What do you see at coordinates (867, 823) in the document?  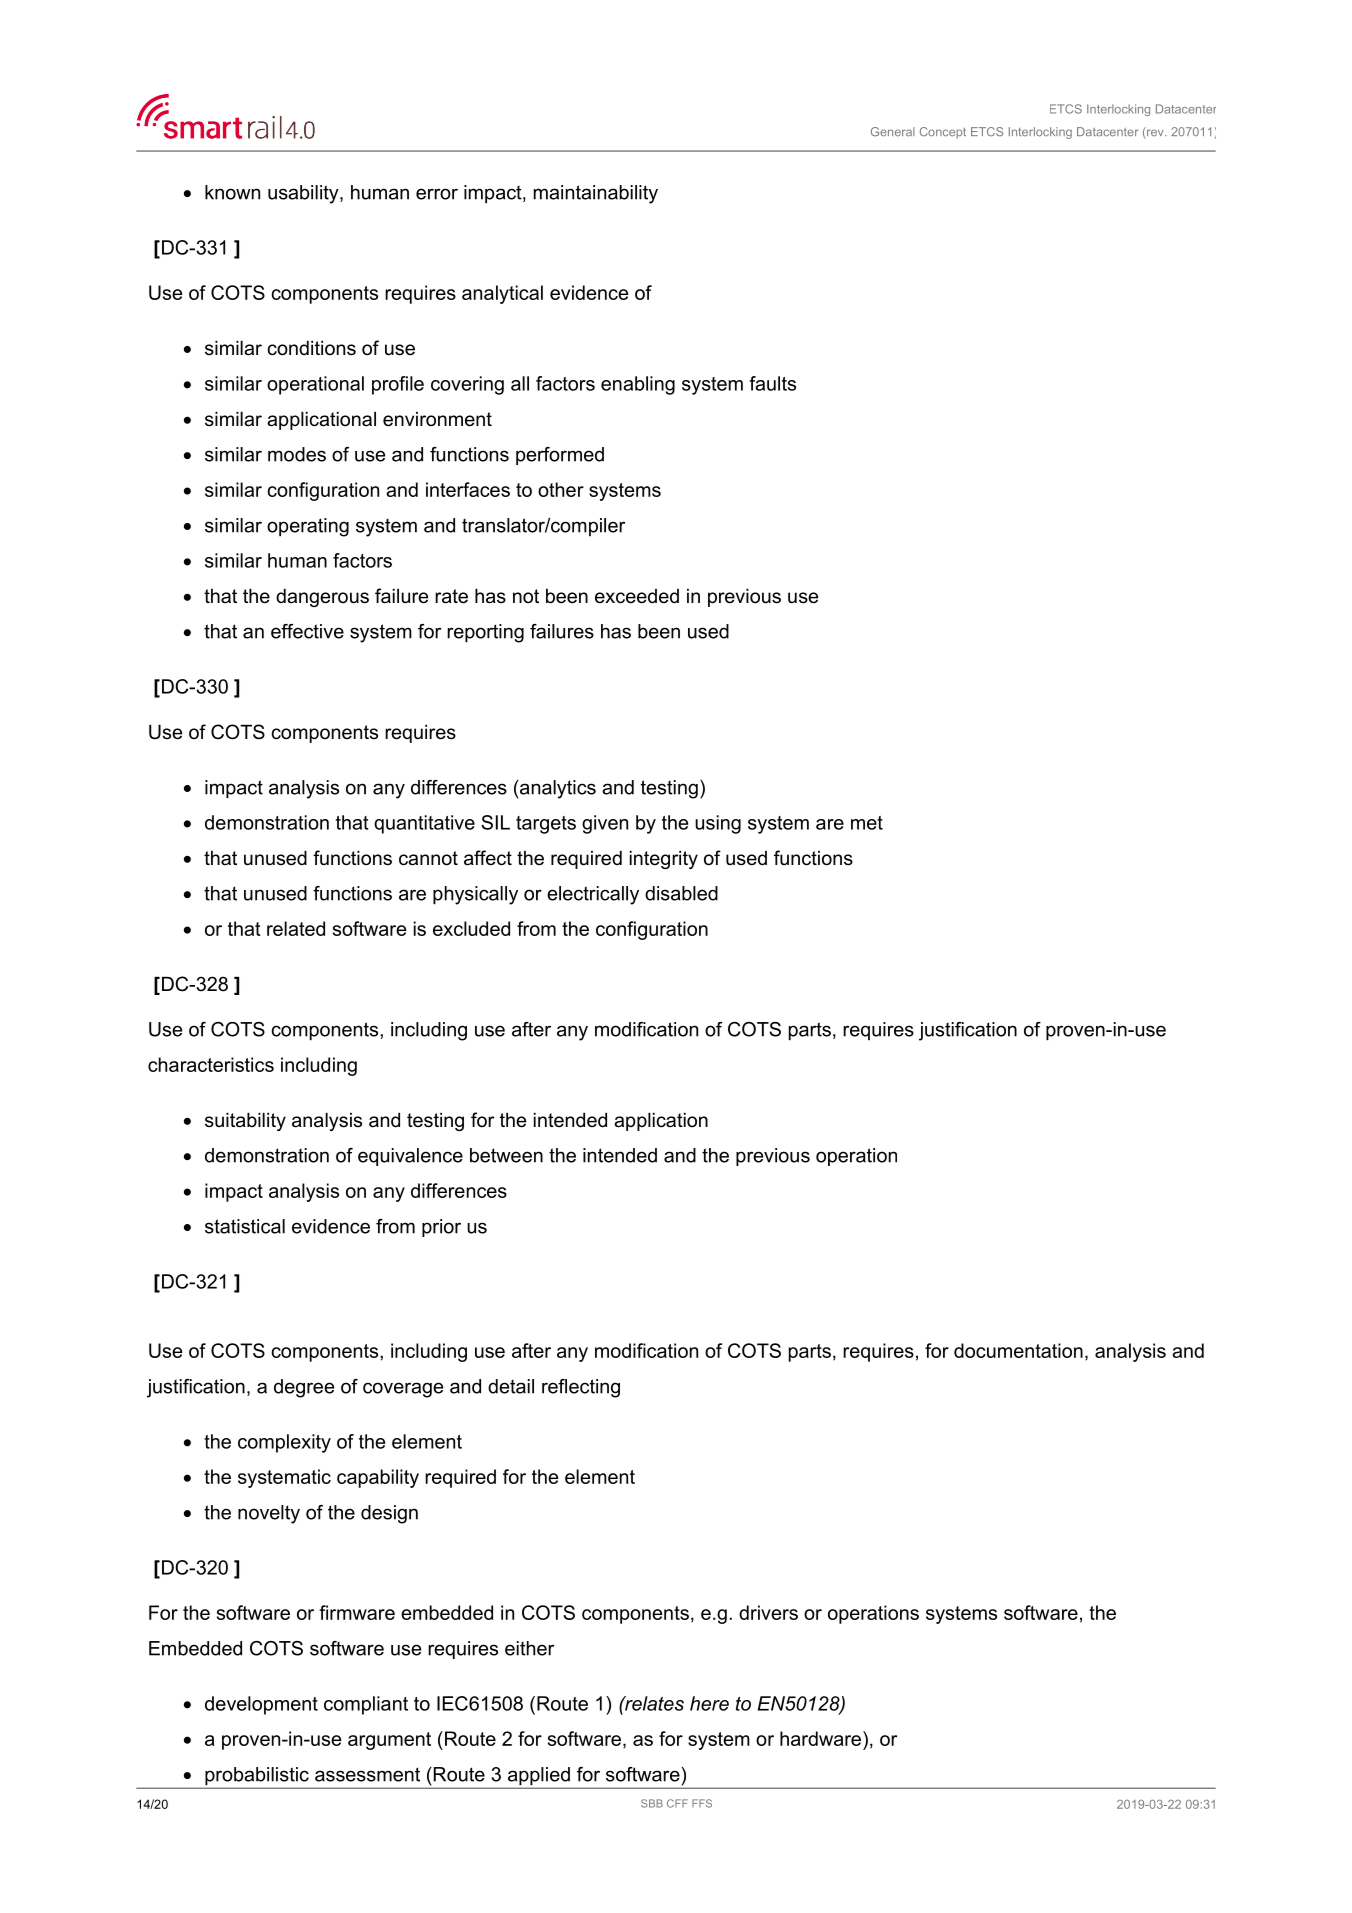 I see `met` at bounding box center [867, 823].
